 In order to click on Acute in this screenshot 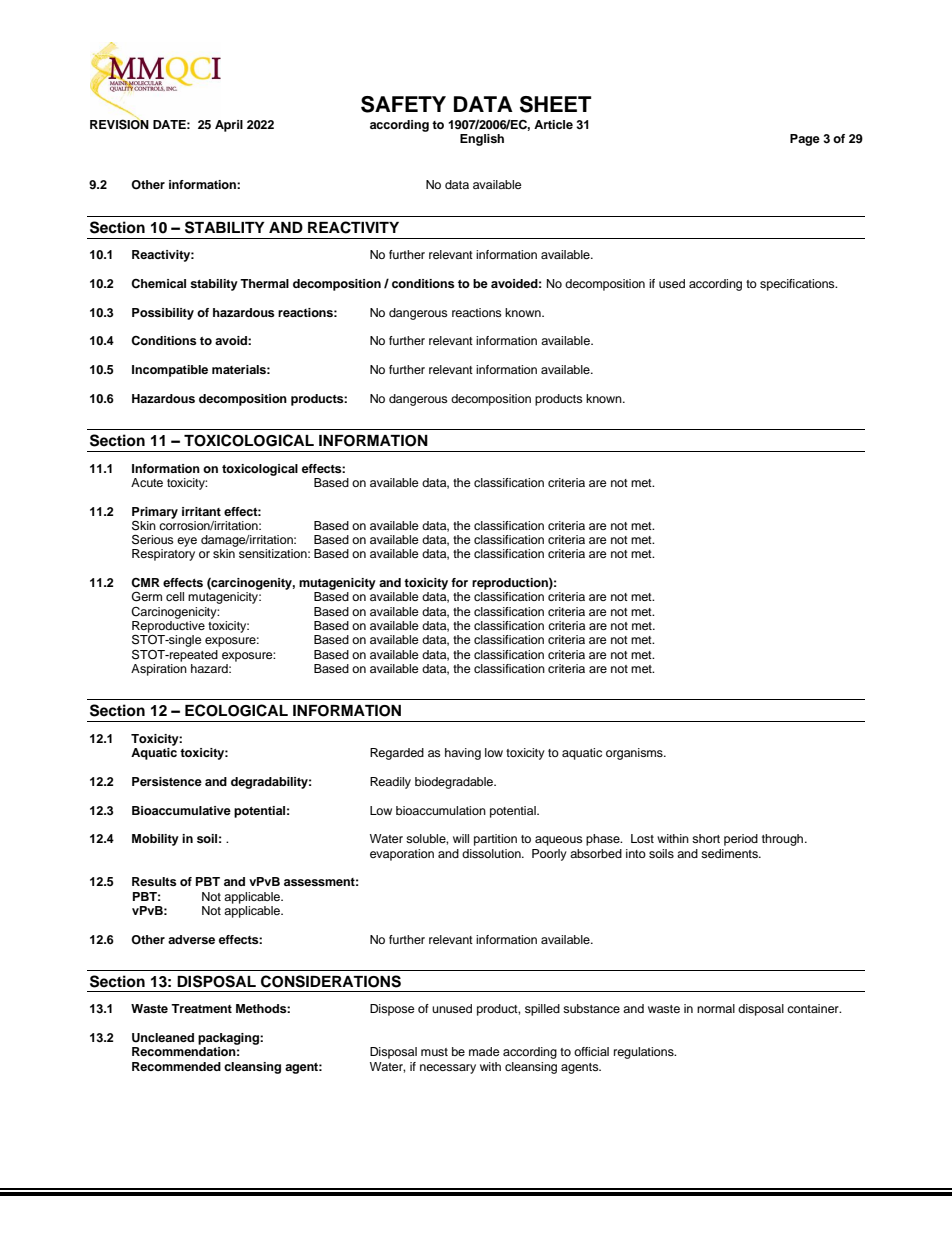, I will do `click(147, 482)`.
